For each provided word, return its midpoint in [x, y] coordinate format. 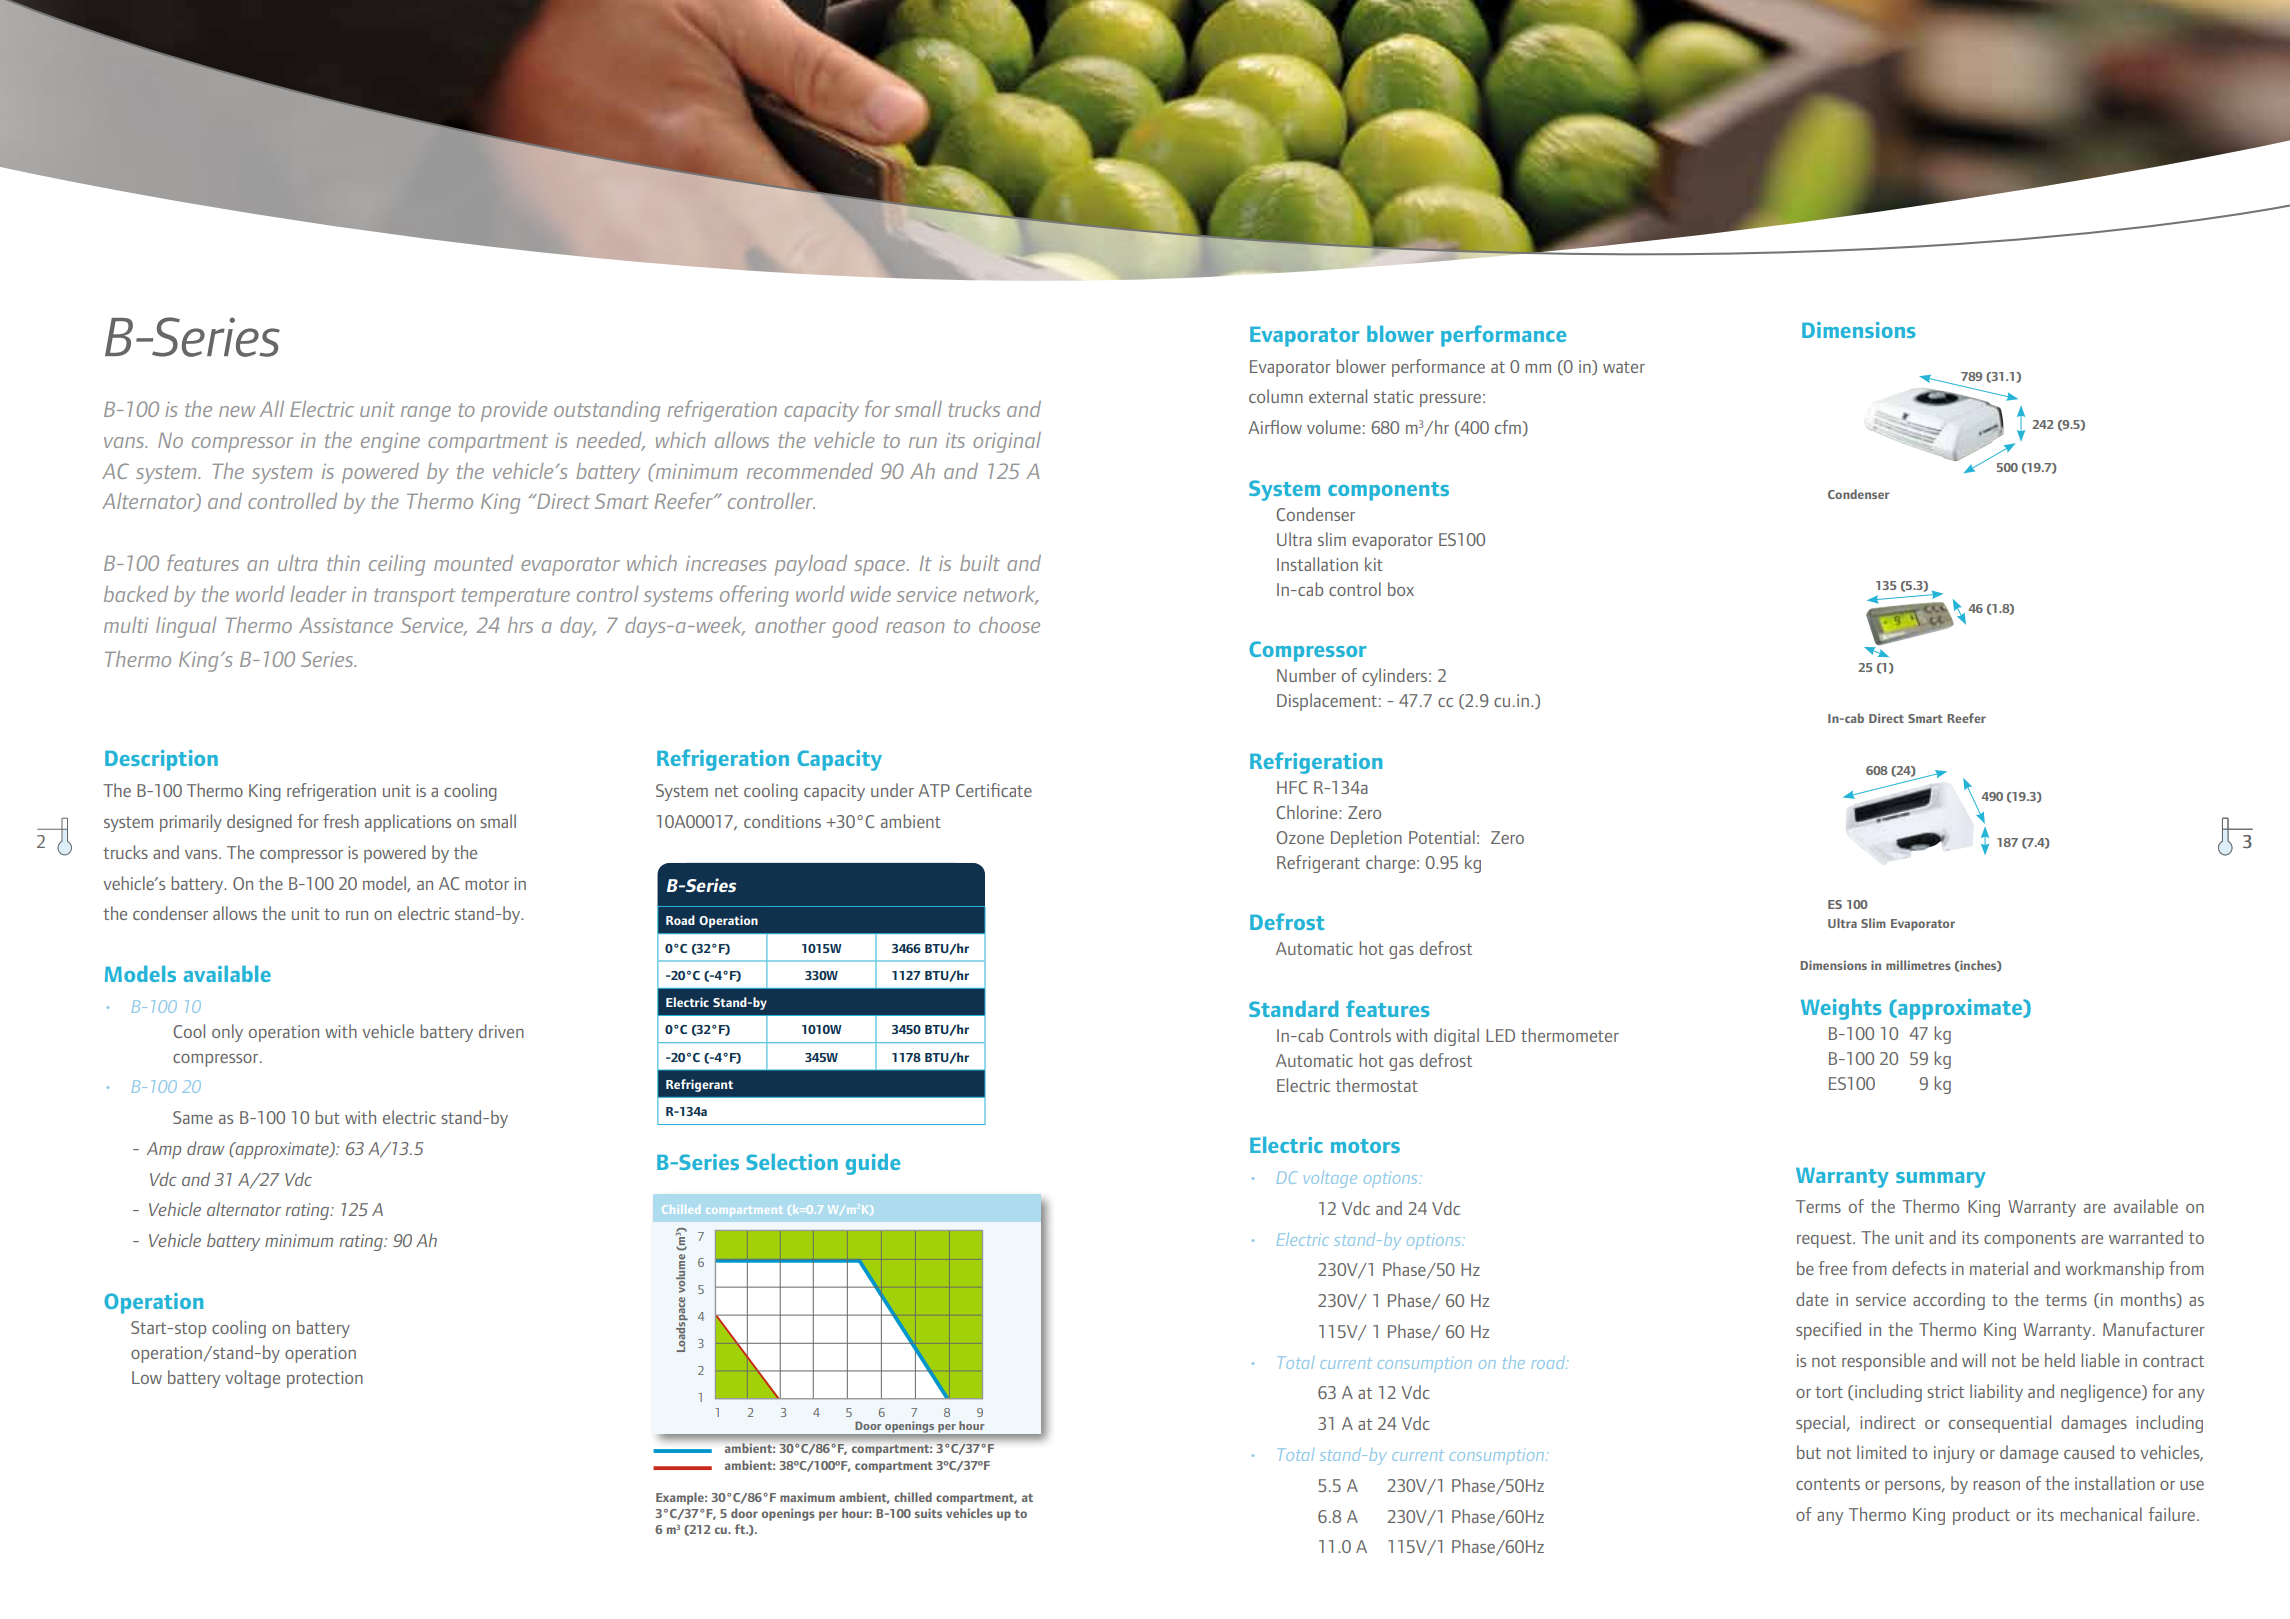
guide [873, 1164]
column [1276, 396]
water [1624, 367]
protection [325, 1379]
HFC [1292, 787]
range [426, 414]
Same [193, 1117]
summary [1941, 1180]
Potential [1442, 837]
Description [161, 760]
